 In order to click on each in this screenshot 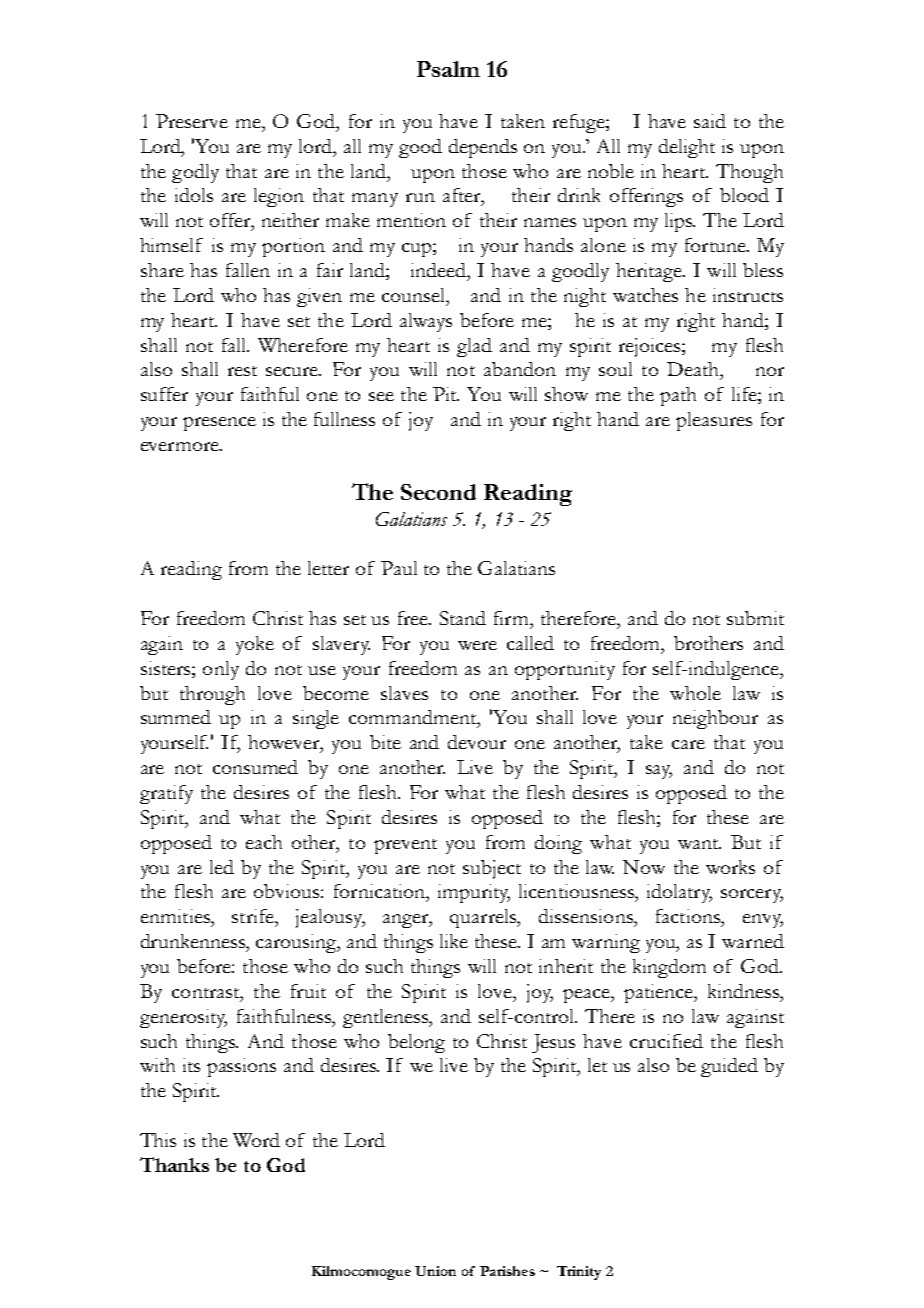, I will do `click(264, 842)`.
